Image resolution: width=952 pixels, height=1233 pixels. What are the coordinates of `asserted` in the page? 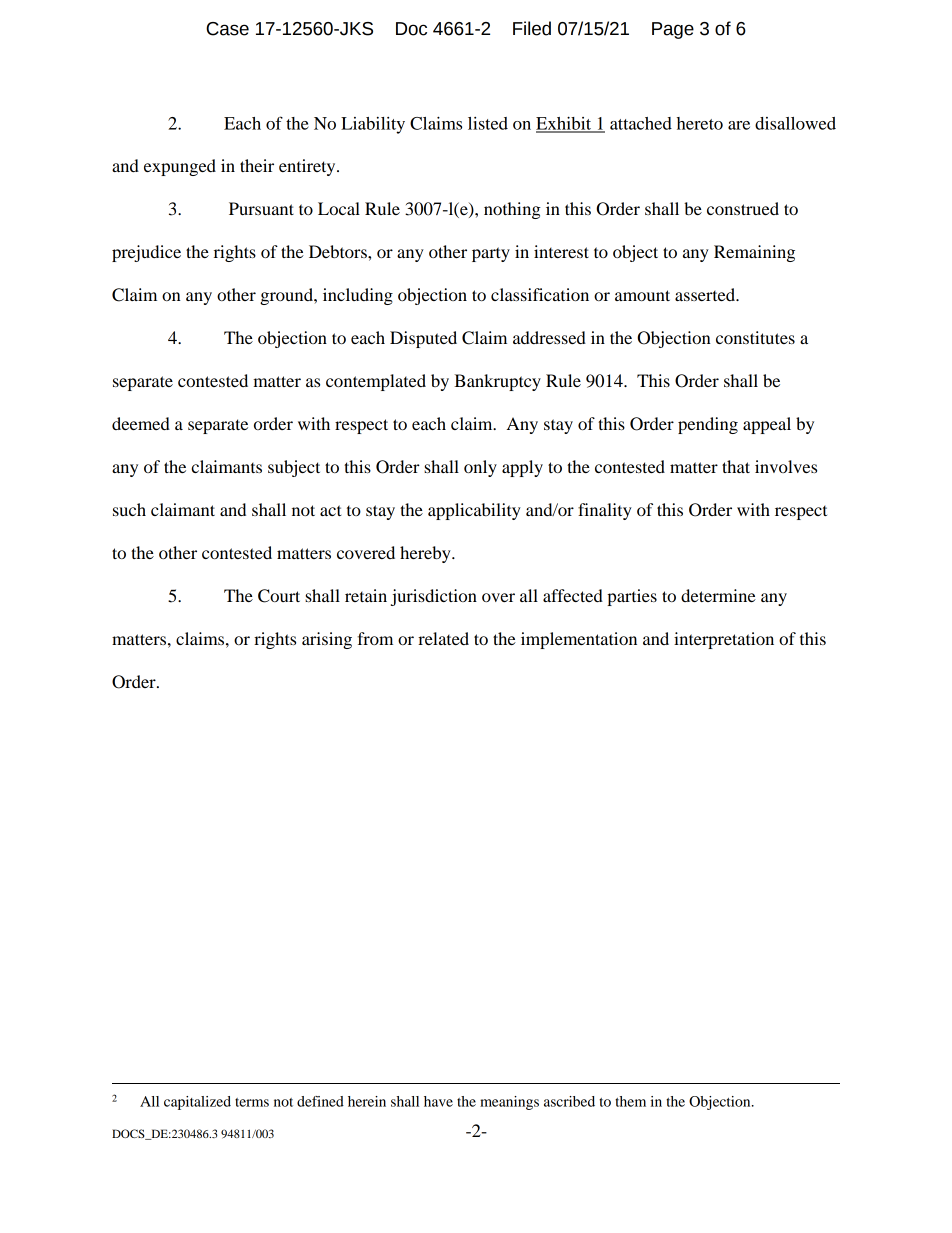 It's located at (706, 294).
